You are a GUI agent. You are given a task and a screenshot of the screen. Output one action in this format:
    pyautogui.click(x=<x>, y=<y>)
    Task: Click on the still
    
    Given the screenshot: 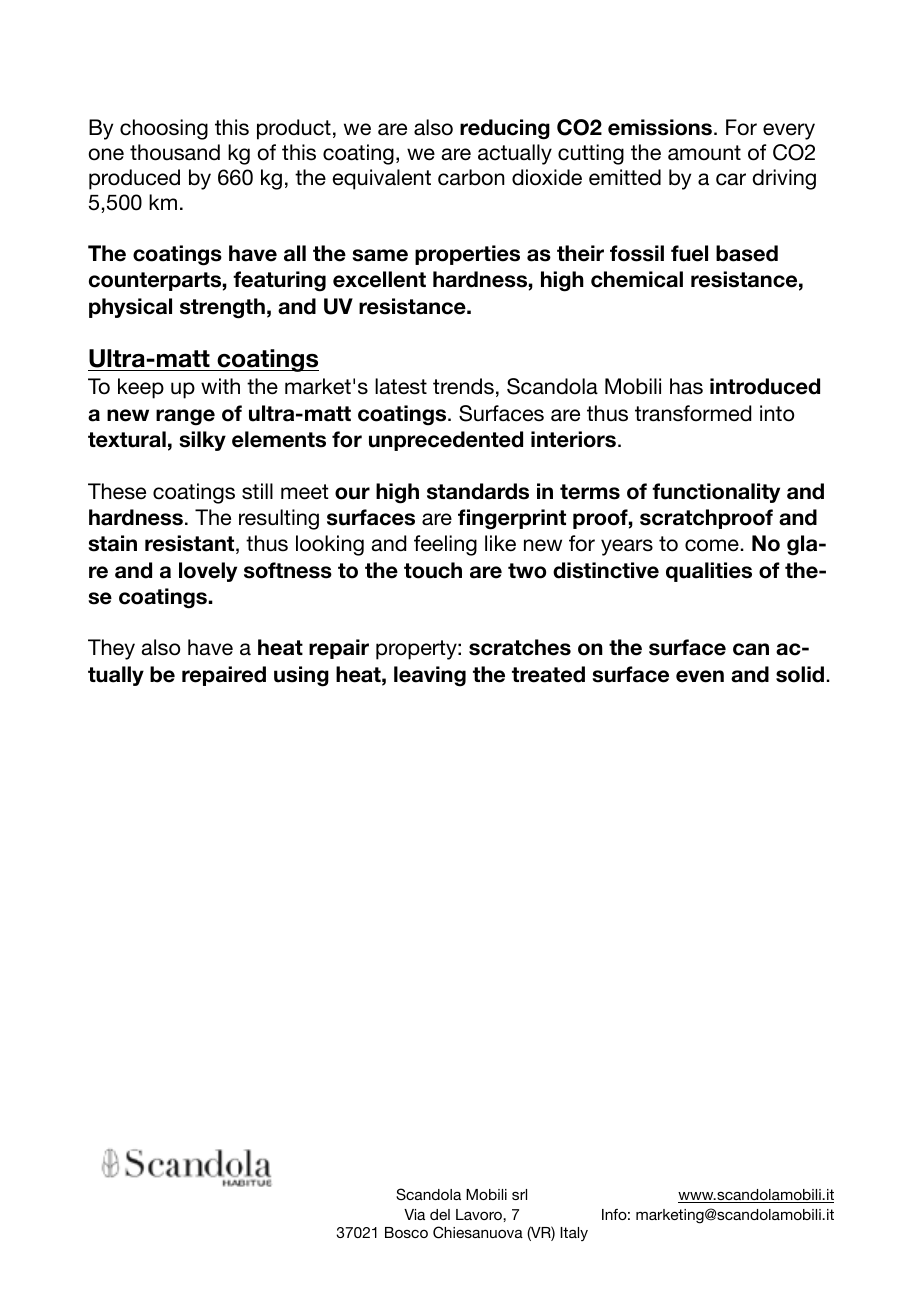 What is the action you would take?
    pyautogui.click(x=257, y=491)
